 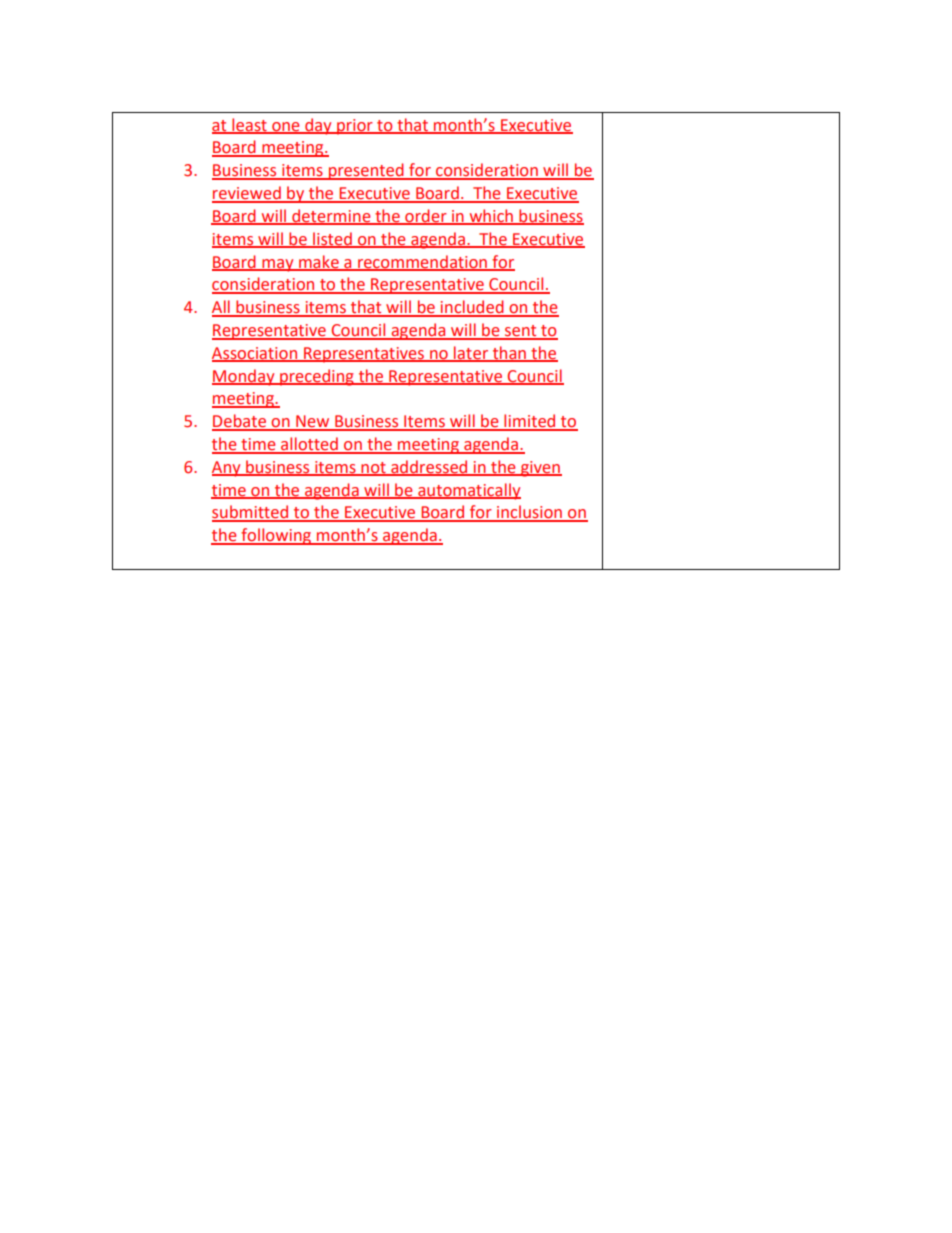 I want to click on later, so click(x=471, y=353).
